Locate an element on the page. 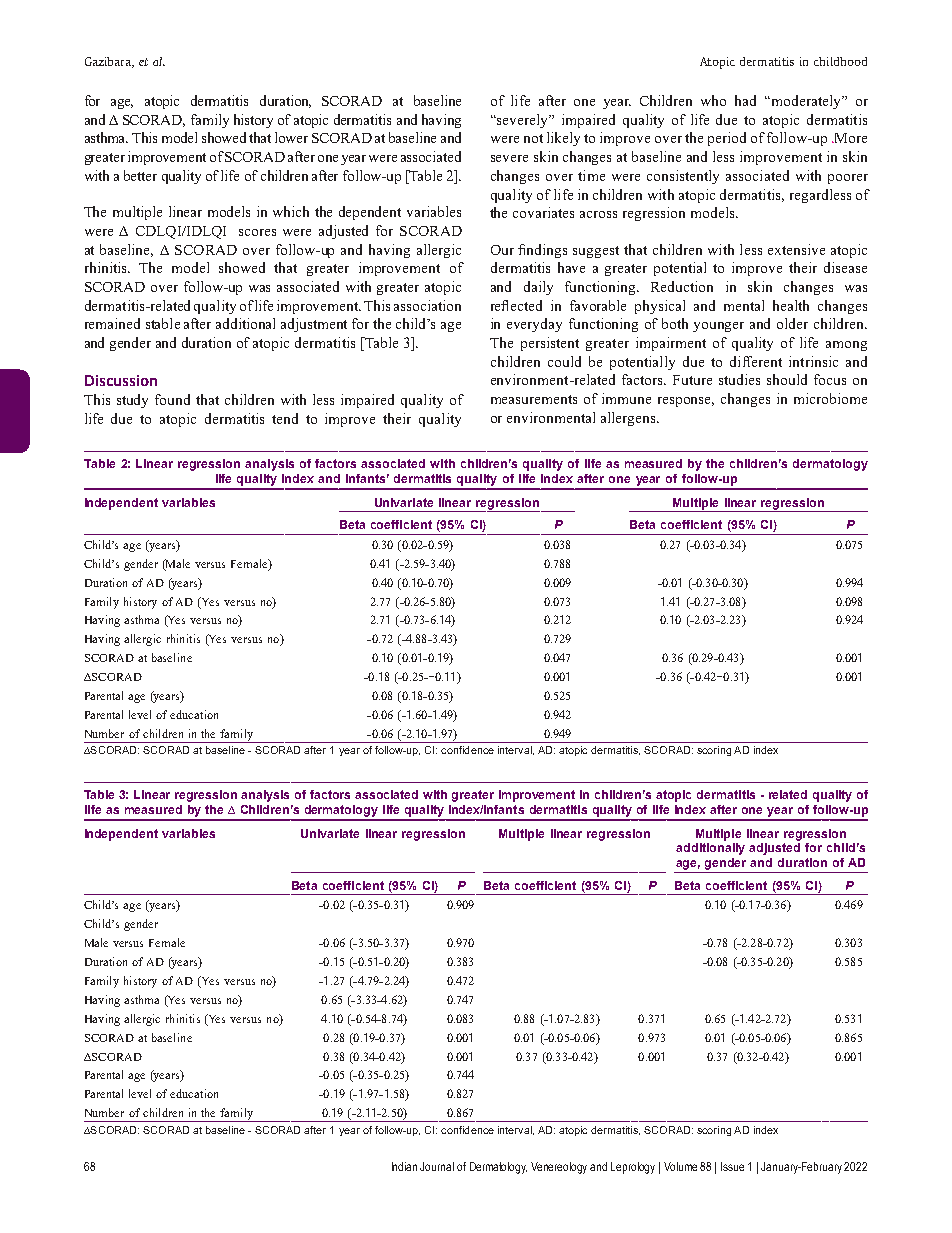 This page has width=952, height=1233. tend is located at coordinates (285, 418).
